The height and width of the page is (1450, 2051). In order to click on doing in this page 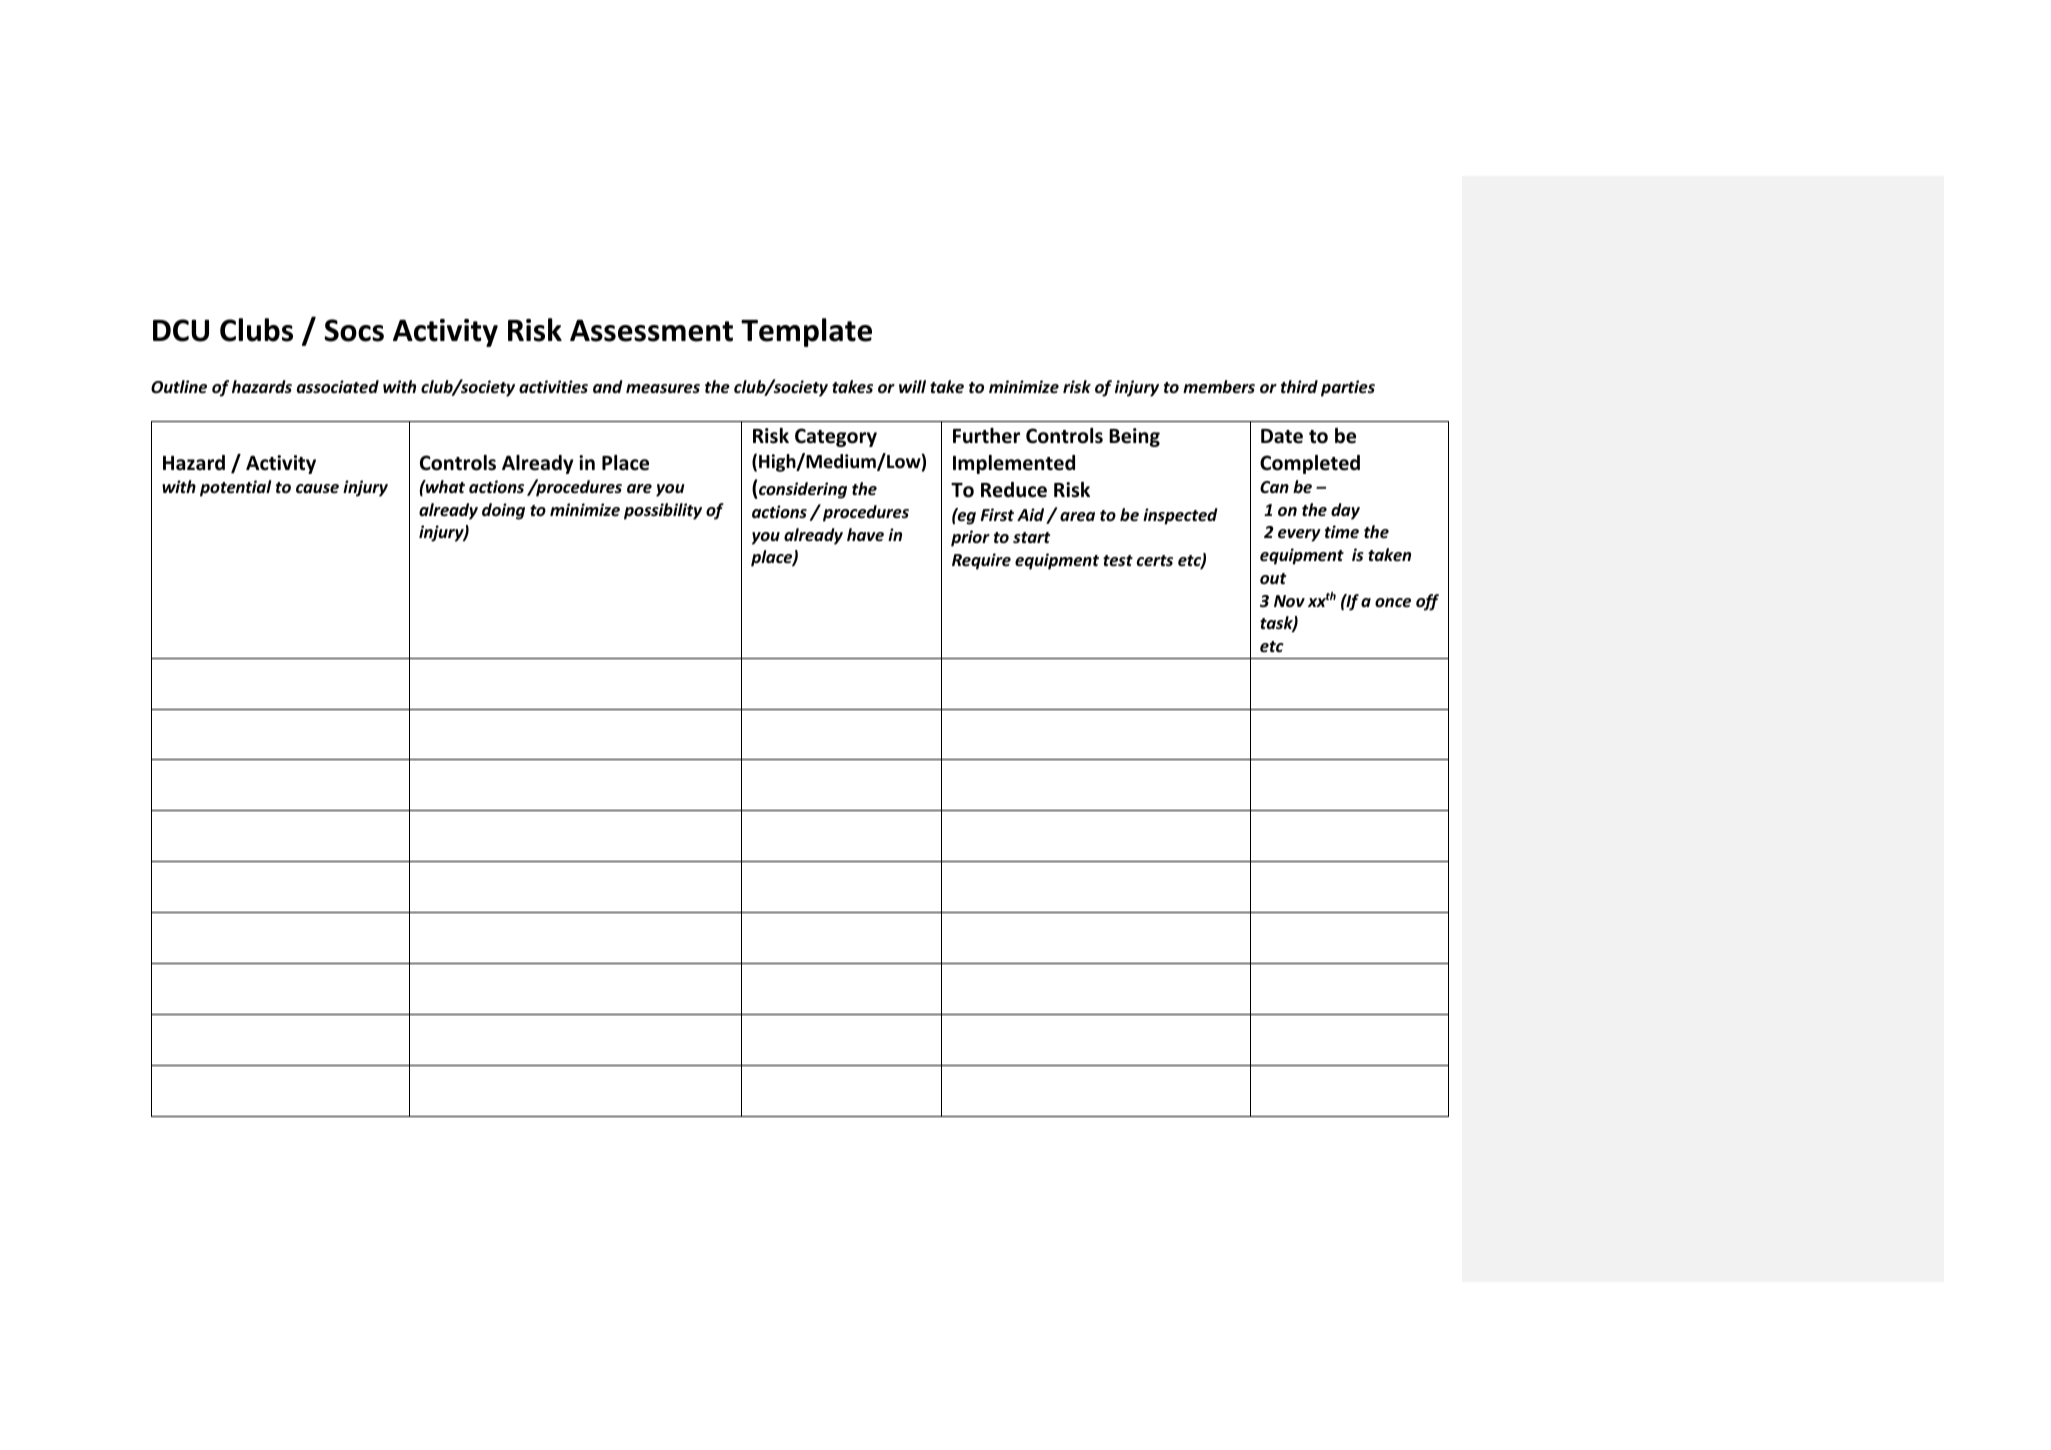, I will do `click(503, 511)`.
